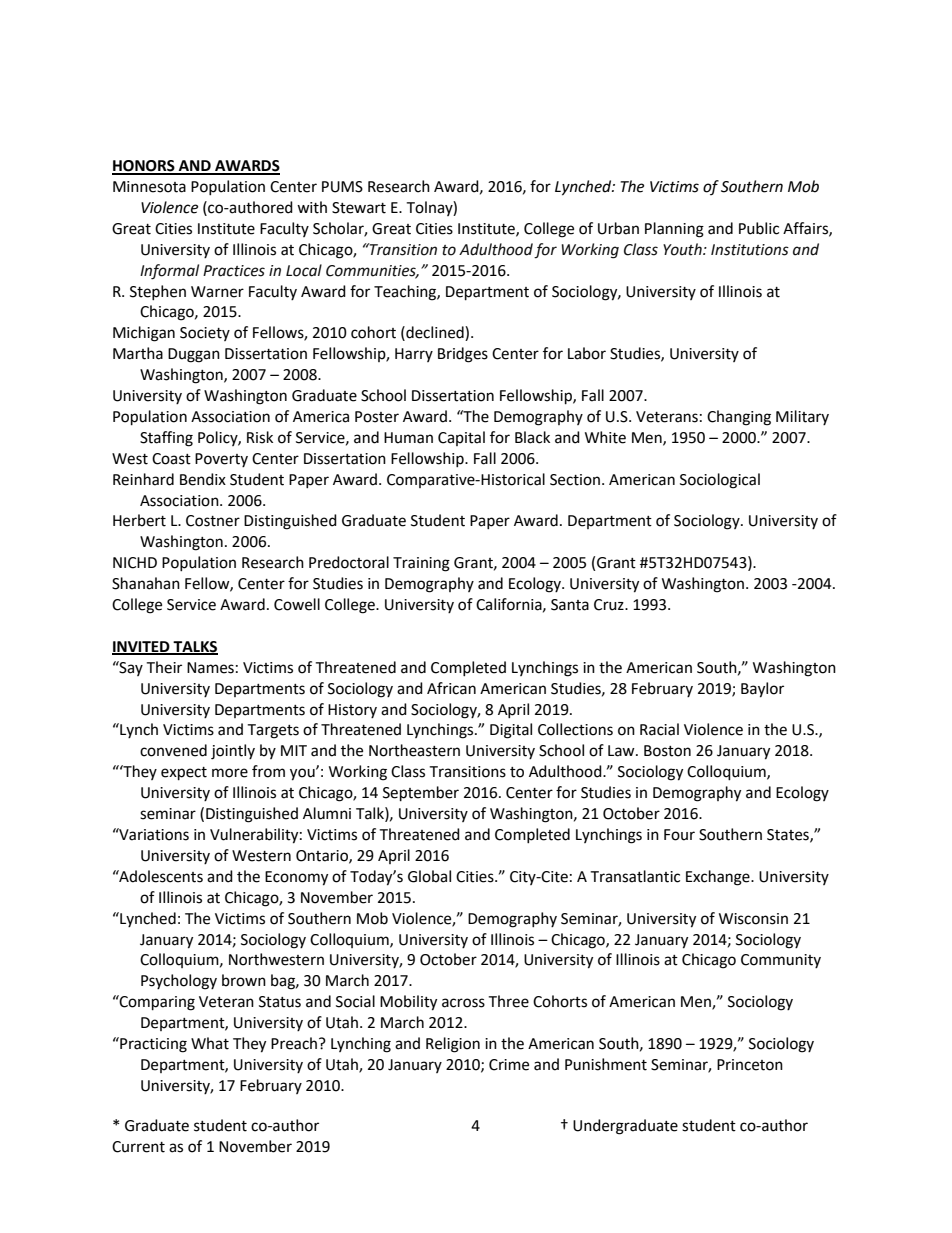 The width and height of the image is (952, 1233). I want to click on Capital, so click(461, 438).
